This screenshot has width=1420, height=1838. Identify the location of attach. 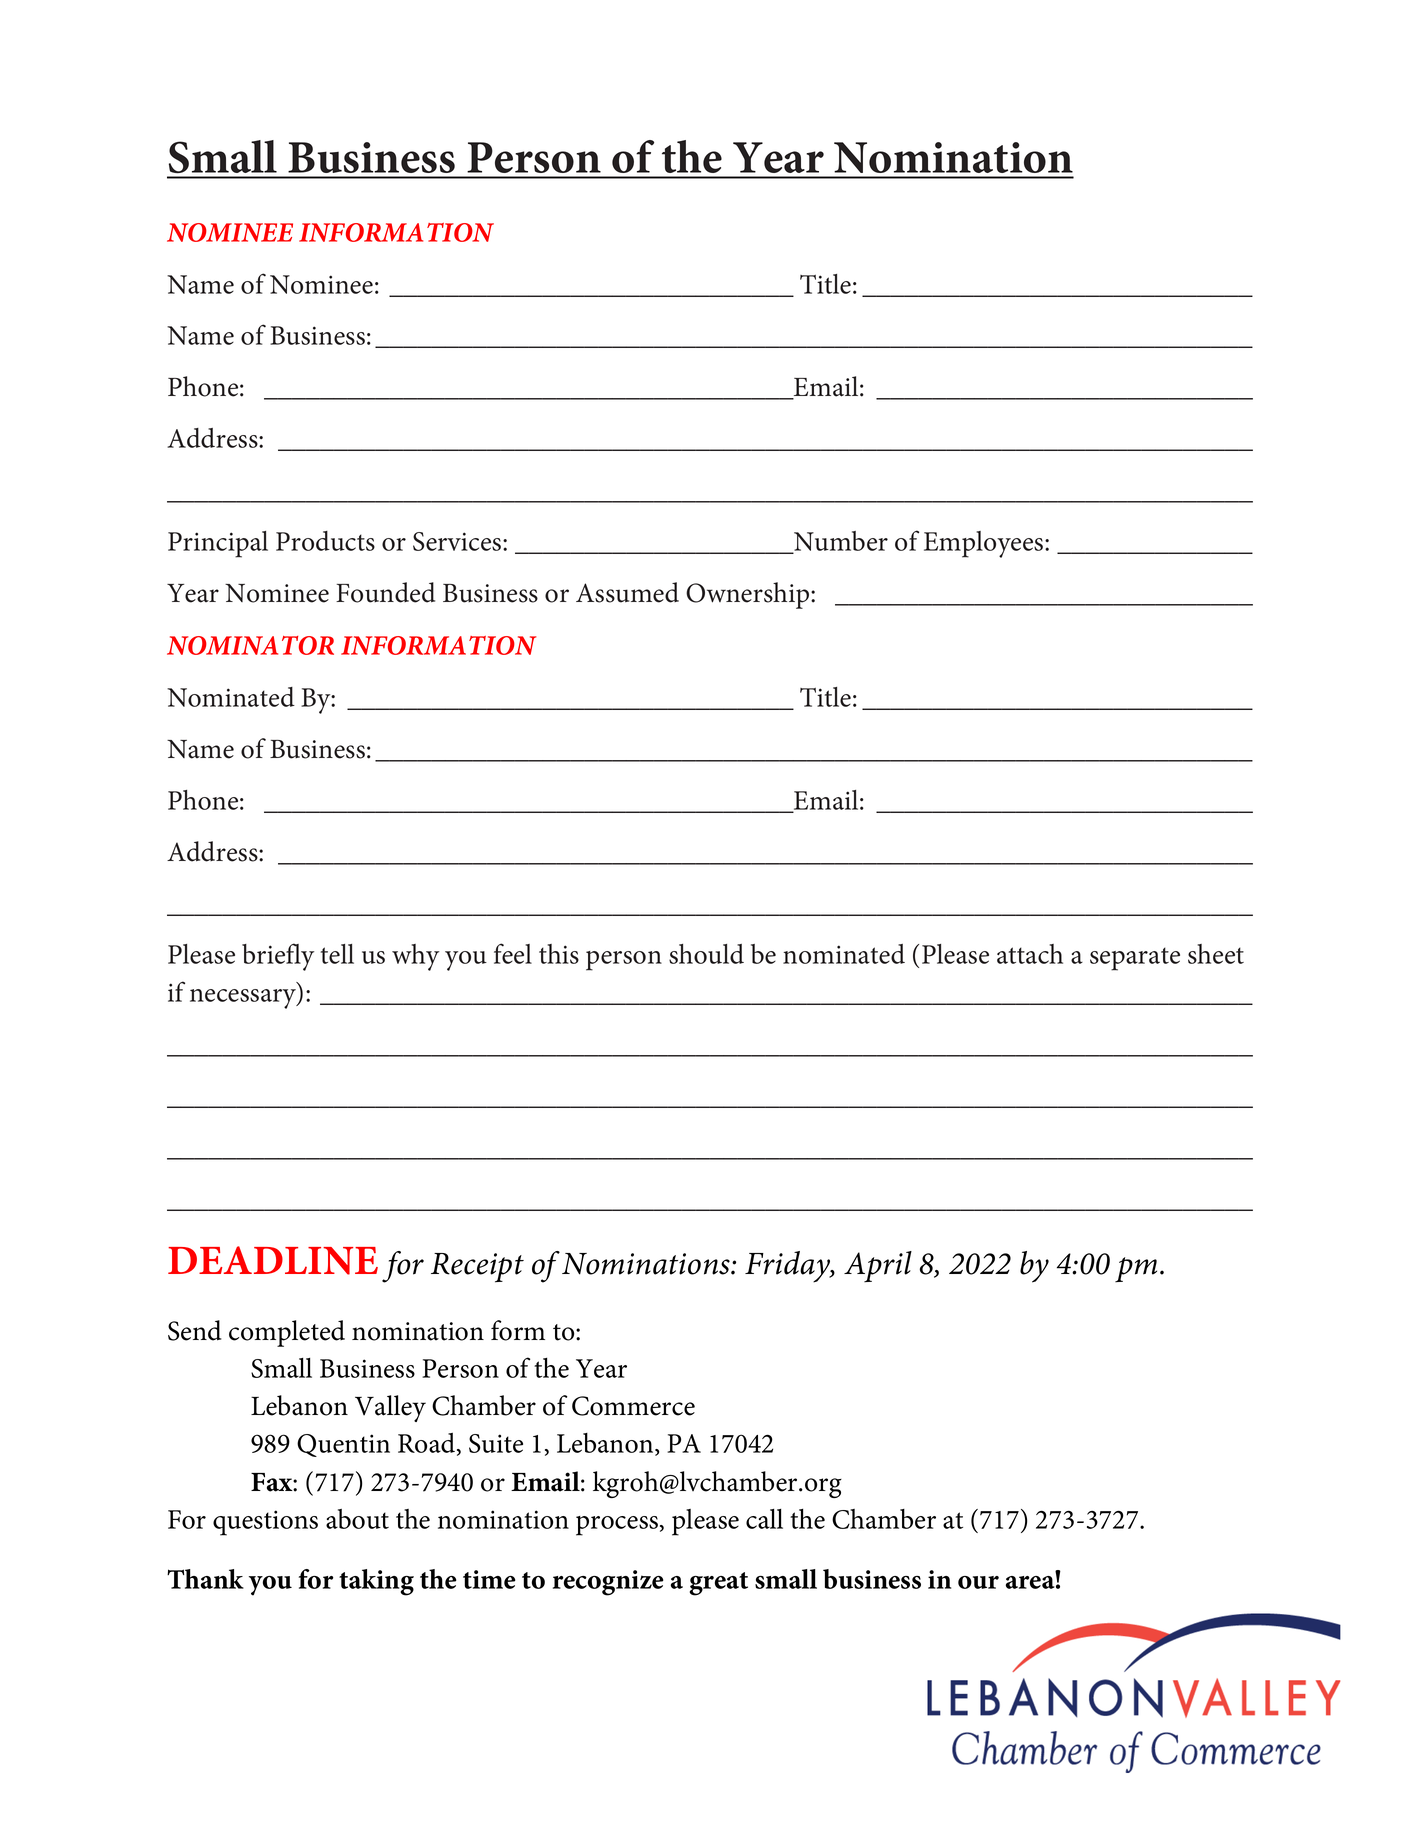
(1030, 954).
